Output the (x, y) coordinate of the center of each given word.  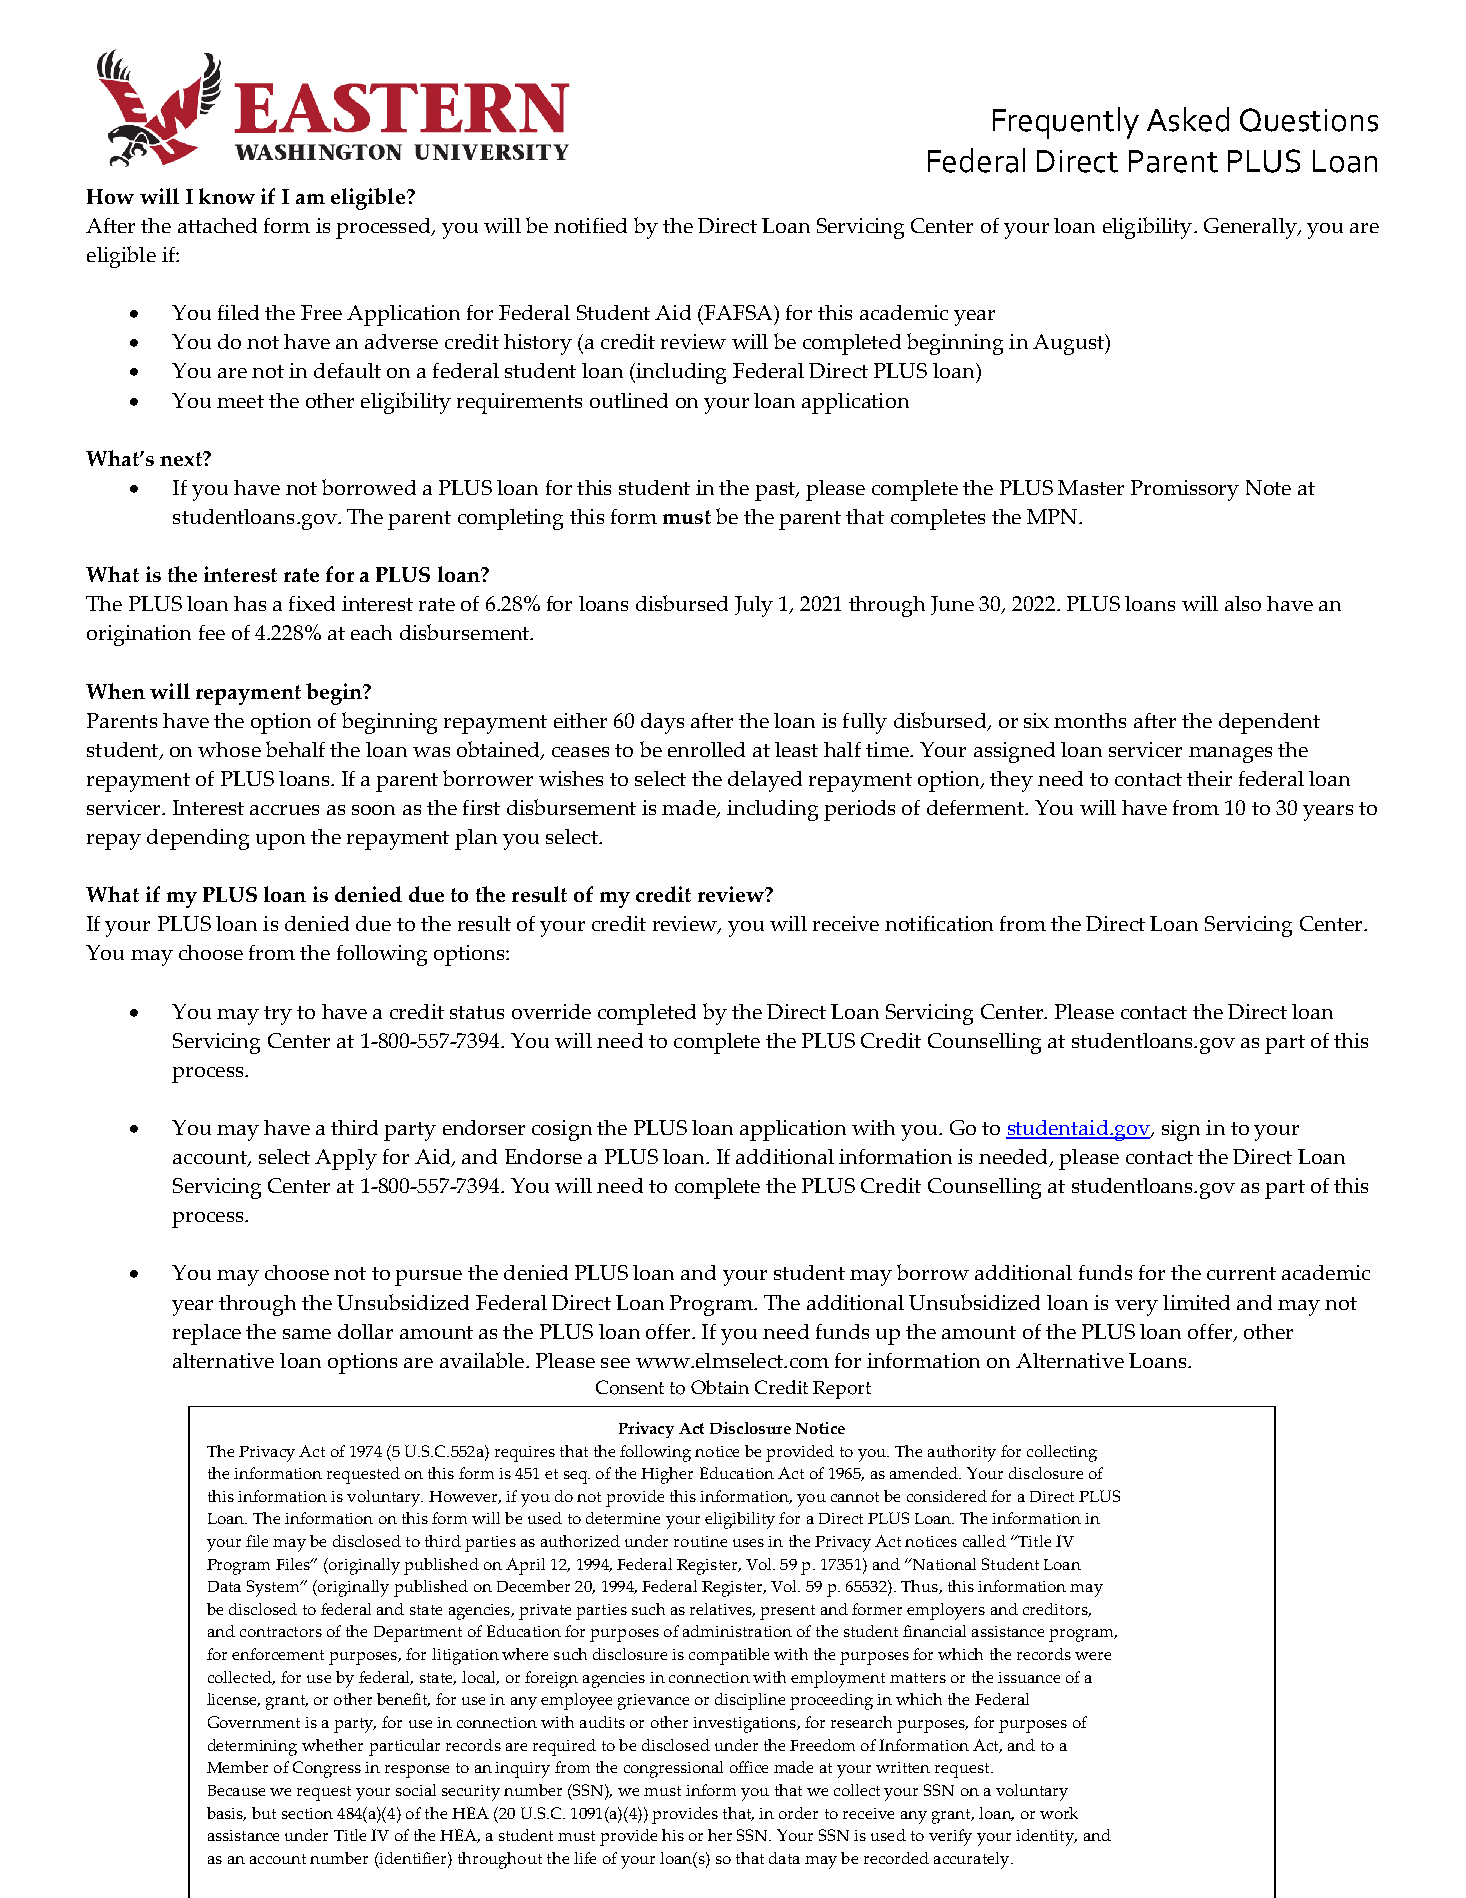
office (749, 1767)
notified (590, 225)
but (264, 1813)
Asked (1188, 119)
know (227, 196)
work (1059, 1813)
